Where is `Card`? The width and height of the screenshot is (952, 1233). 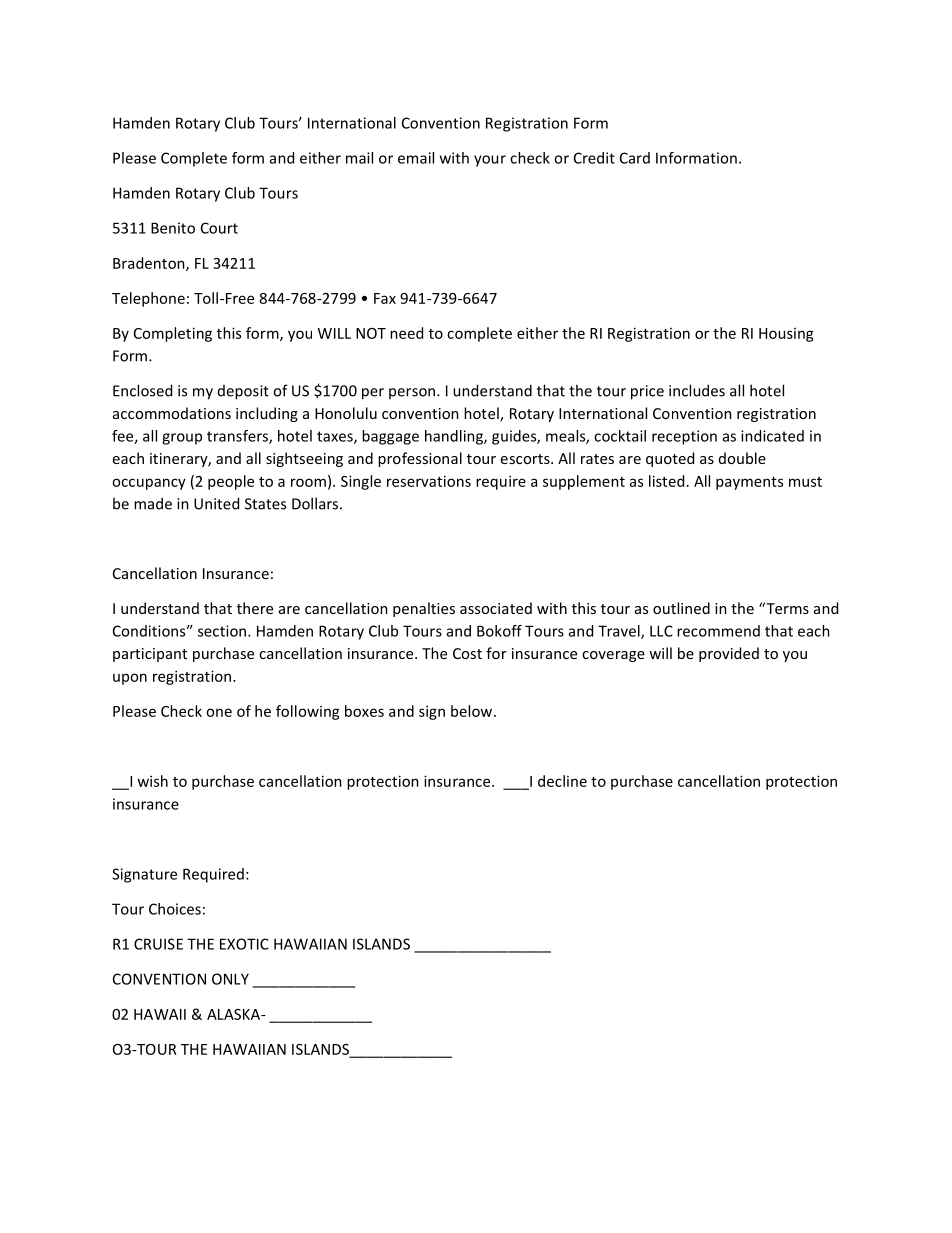 Card is located at coordinates (635, 158).
